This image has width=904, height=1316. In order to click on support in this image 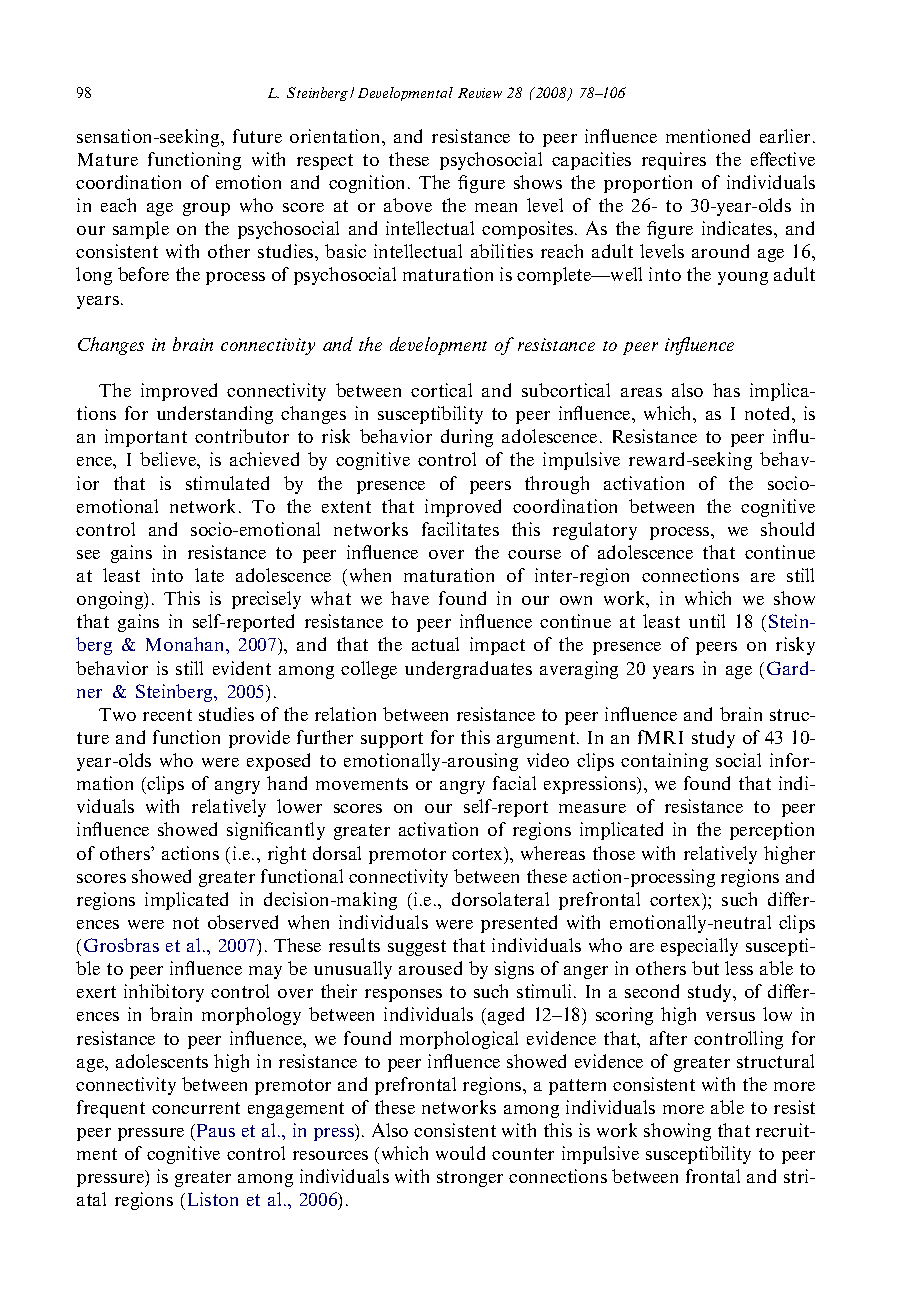, I will do `click(392, 740)`.
